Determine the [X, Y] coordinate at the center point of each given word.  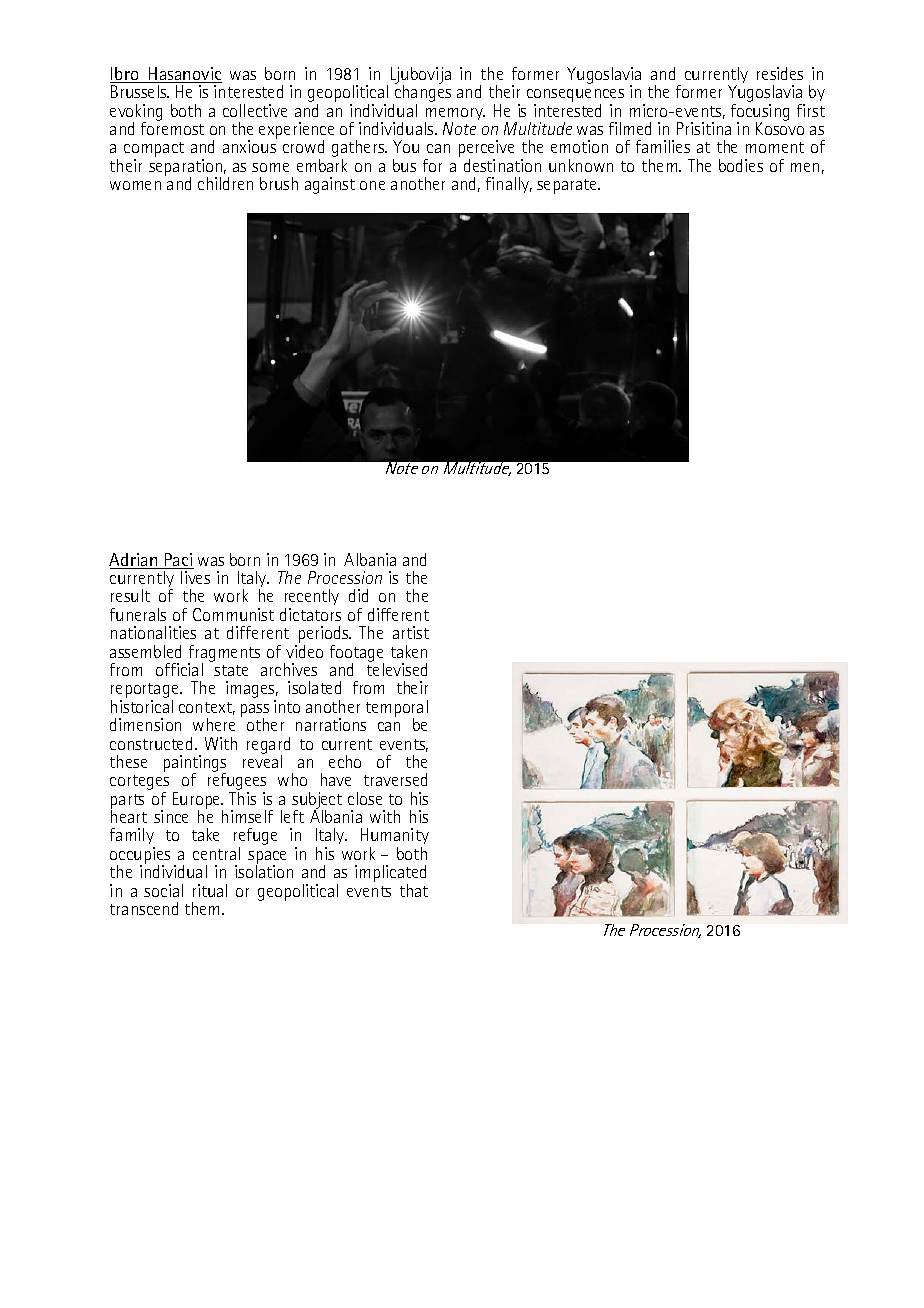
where [214, 724]
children [225, 183]
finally [509, 185]
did [358, 595]
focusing [760, 113]
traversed [395, 779]
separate [568, 186]
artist [411, 632]
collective [255, 110]
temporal [397, 710]
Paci [178, 561]
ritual [210, 890]
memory [455, 115]
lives [195, 577]
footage [357, 654]
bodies [741, 165]
